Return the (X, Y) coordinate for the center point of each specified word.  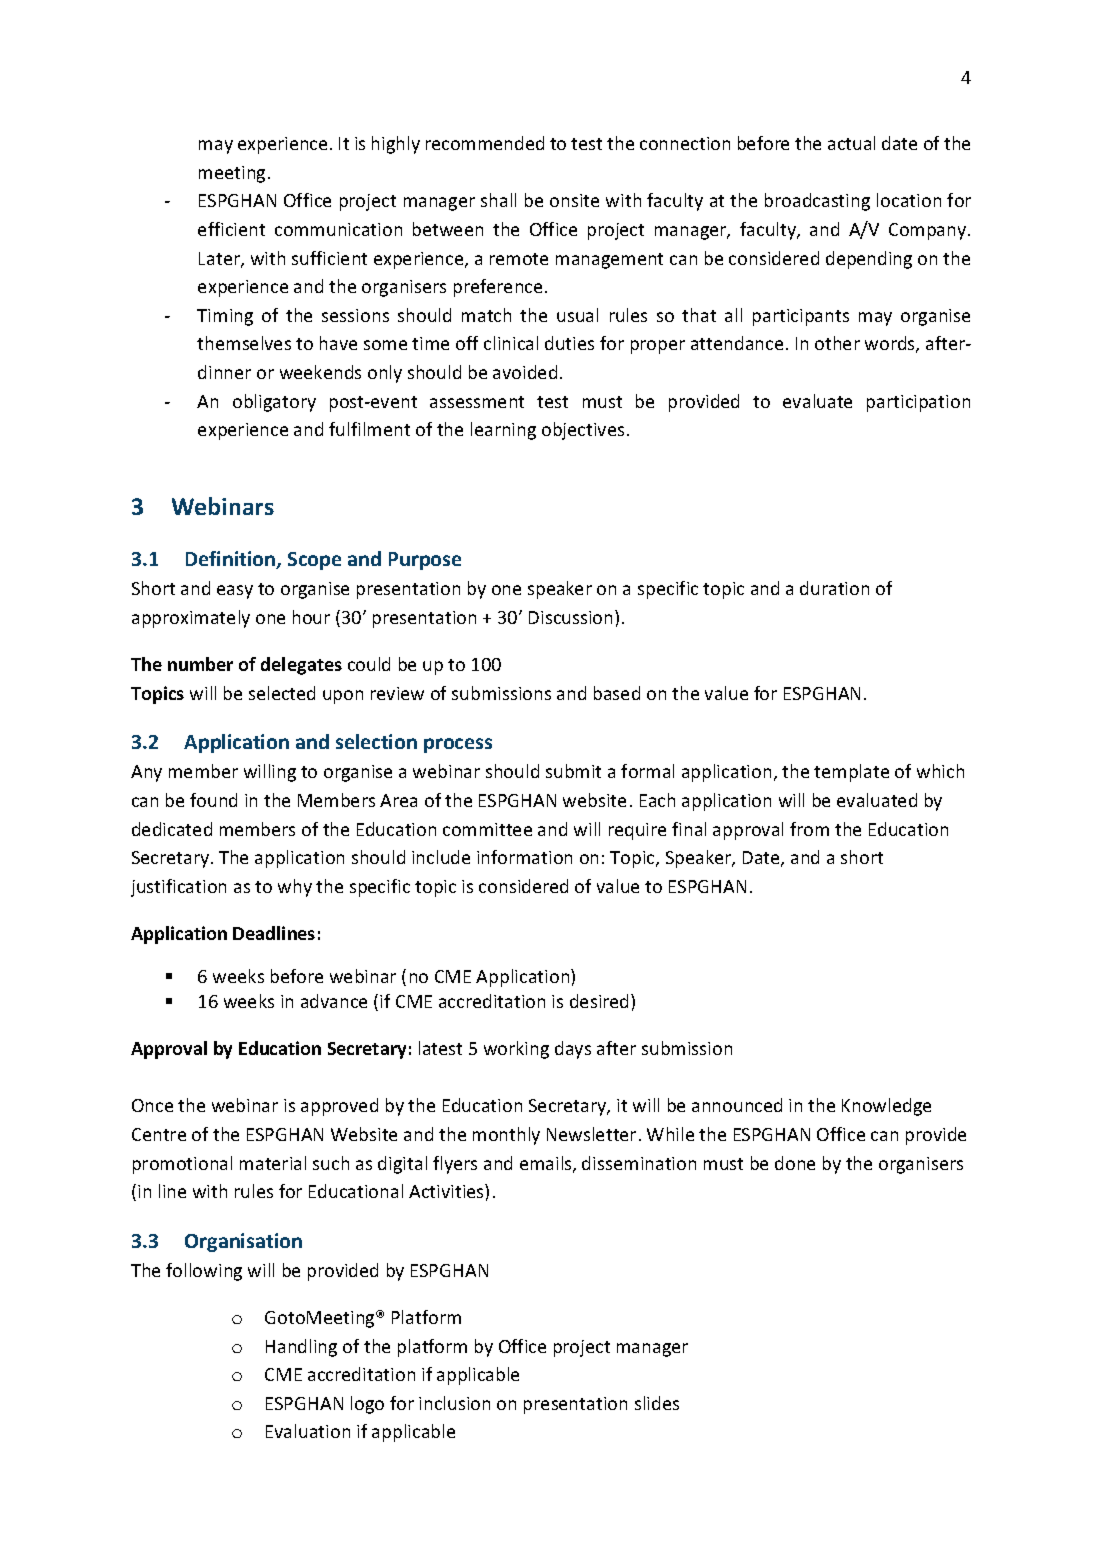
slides (657, 1403)
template (851, 773)
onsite (574, 200)
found (213, 800)
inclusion (454, 1403)
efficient (231, 229)
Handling (301, 1348)
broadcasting (817, 202)
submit (573, 771)
